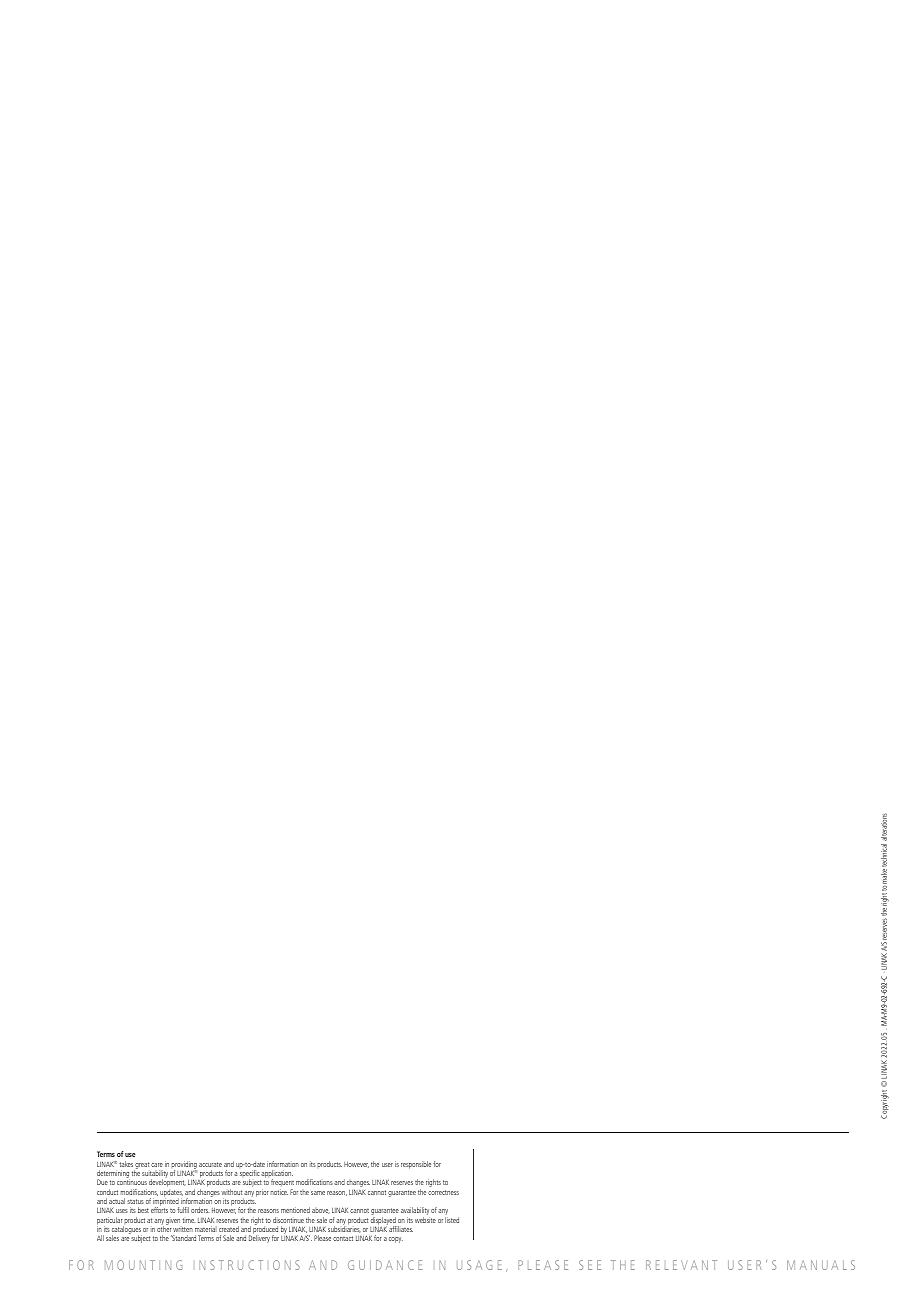  What do you see at coordinates (318, 1193) in the page?
I see `same` at bounding box center [318, 1193].
